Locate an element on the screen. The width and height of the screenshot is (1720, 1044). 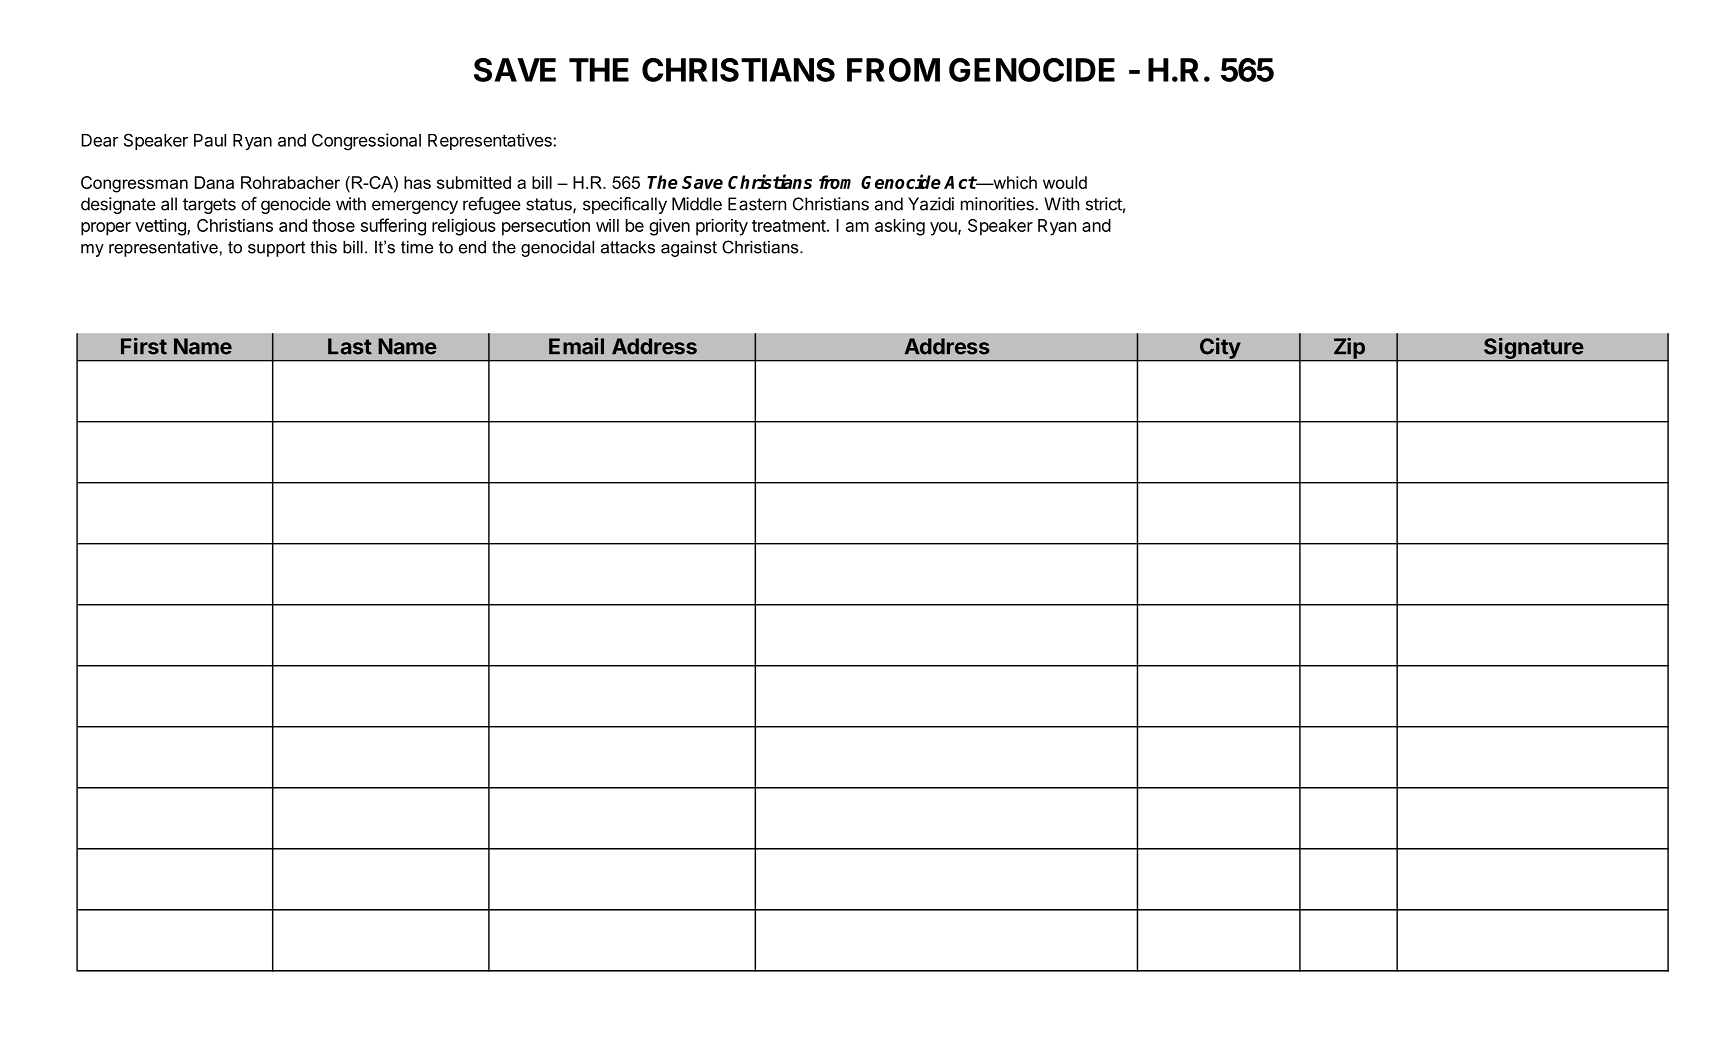
Last is located at coordinates (350, 346).
